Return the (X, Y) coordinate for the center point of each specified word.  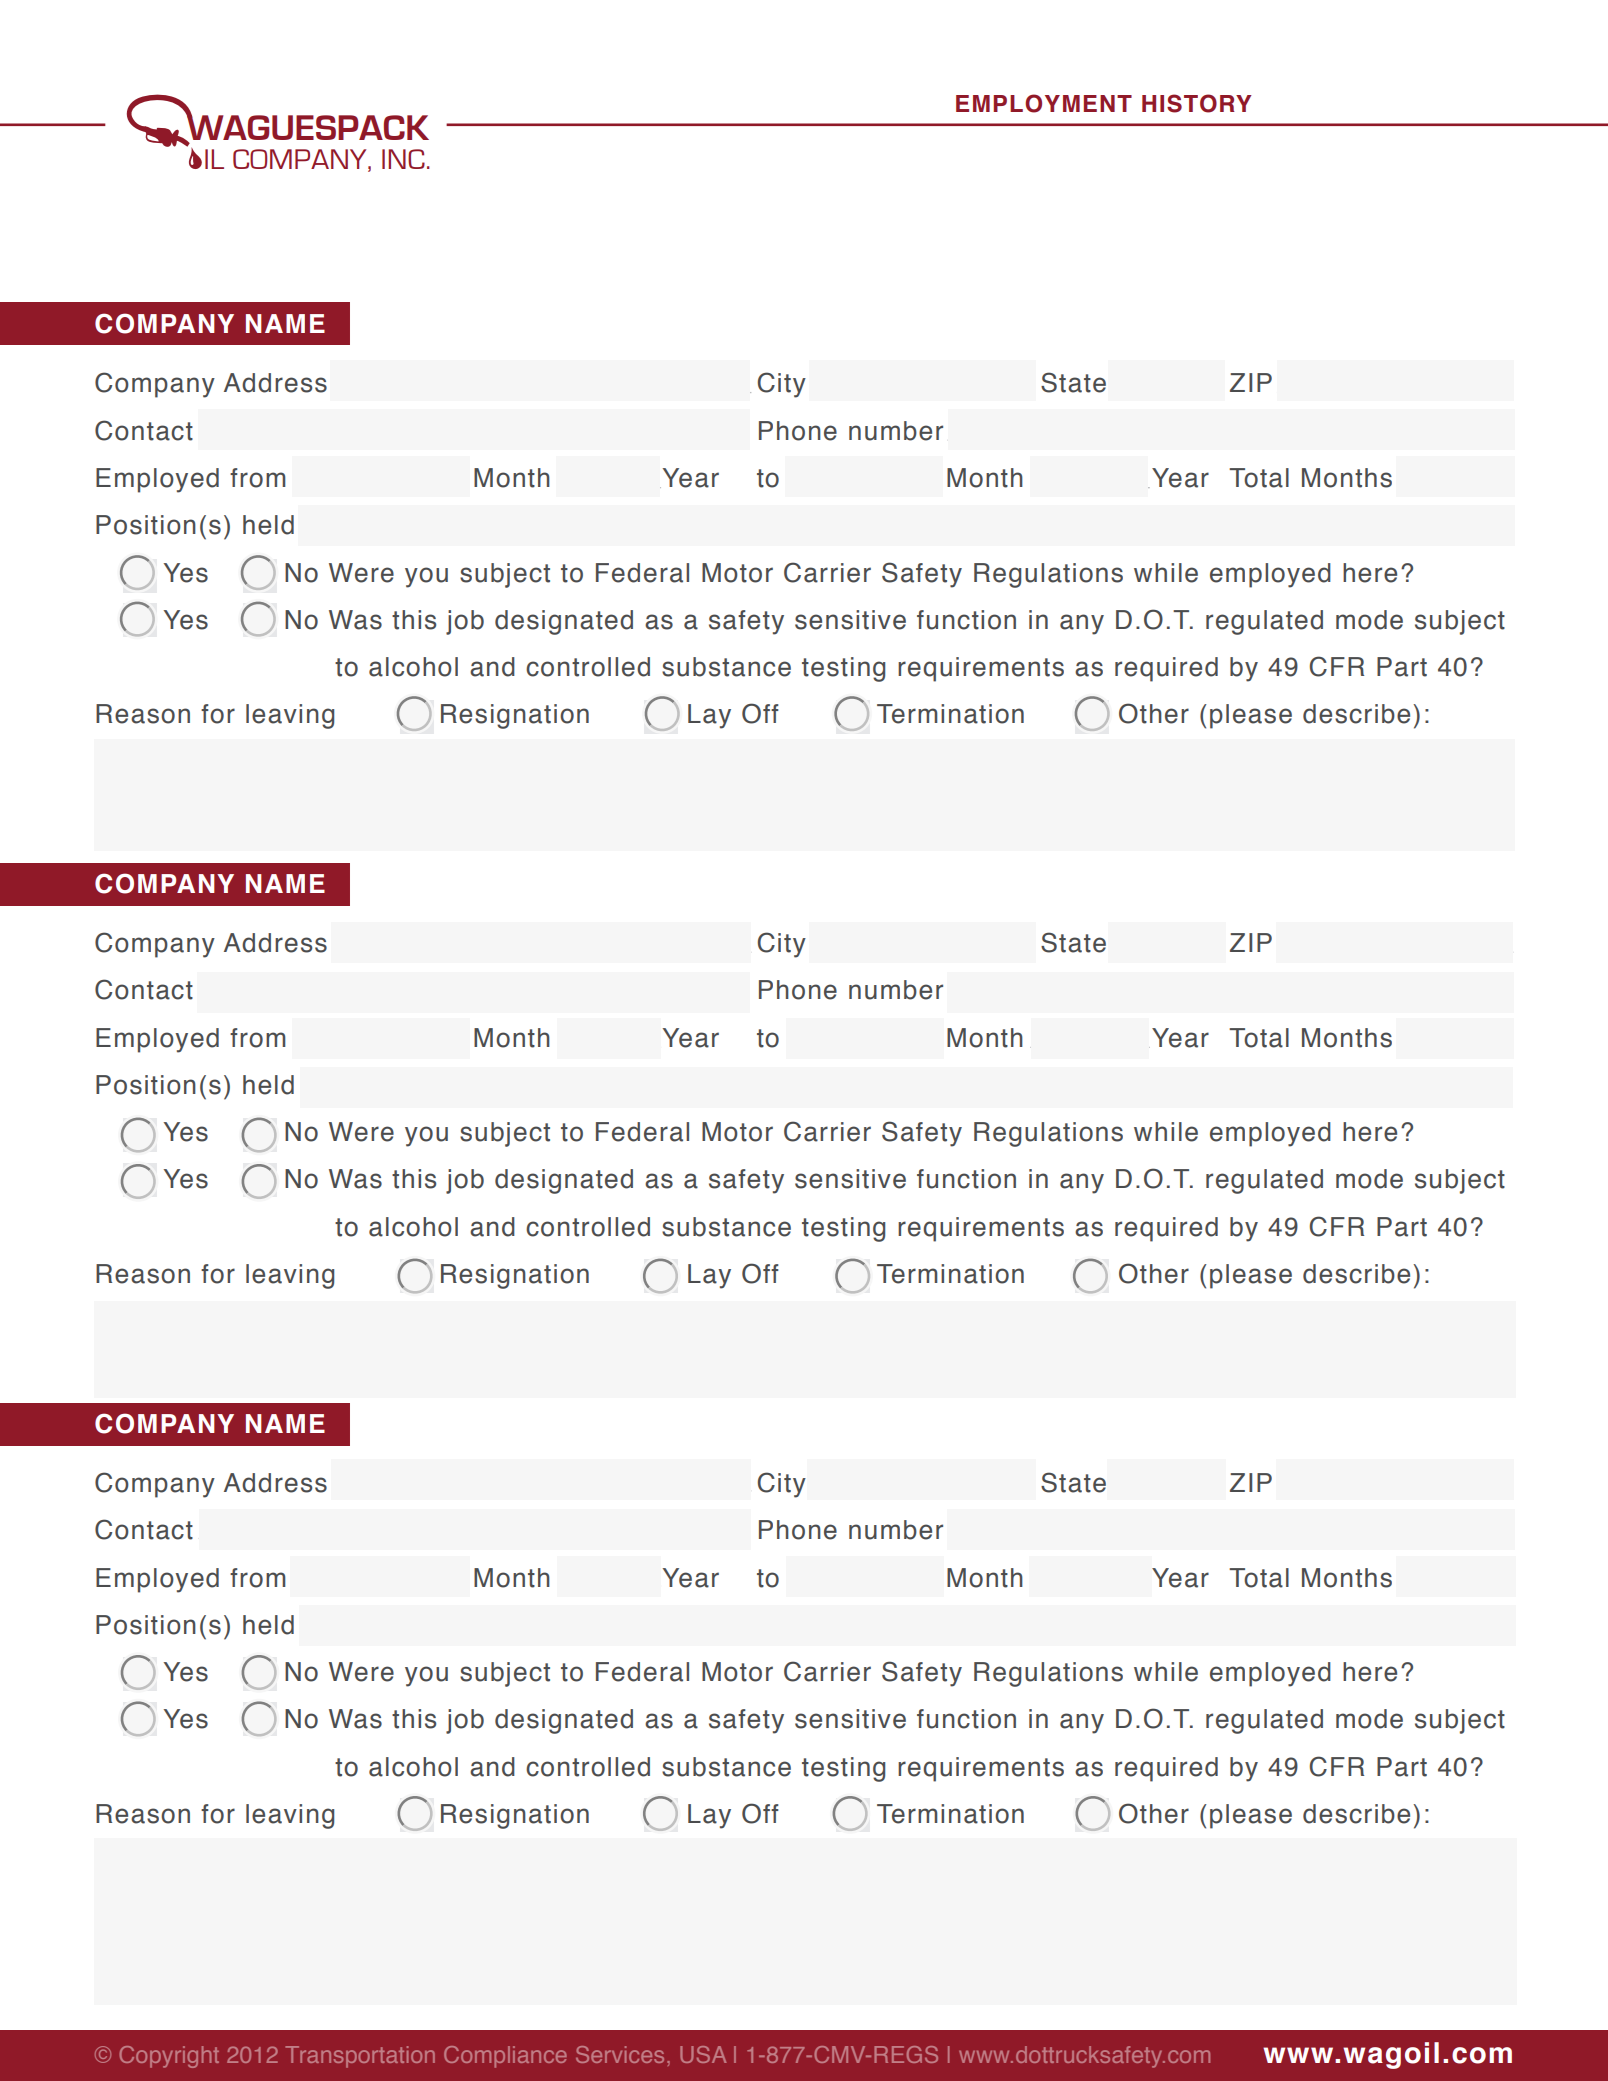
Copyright (169, 2057)
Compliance (505, 2057)
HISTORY (1197, 103)
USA (703, 2054)
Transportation (360, 2057)
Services (620, 2054)
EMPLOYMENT (1044, 103)
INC (403, 159)
